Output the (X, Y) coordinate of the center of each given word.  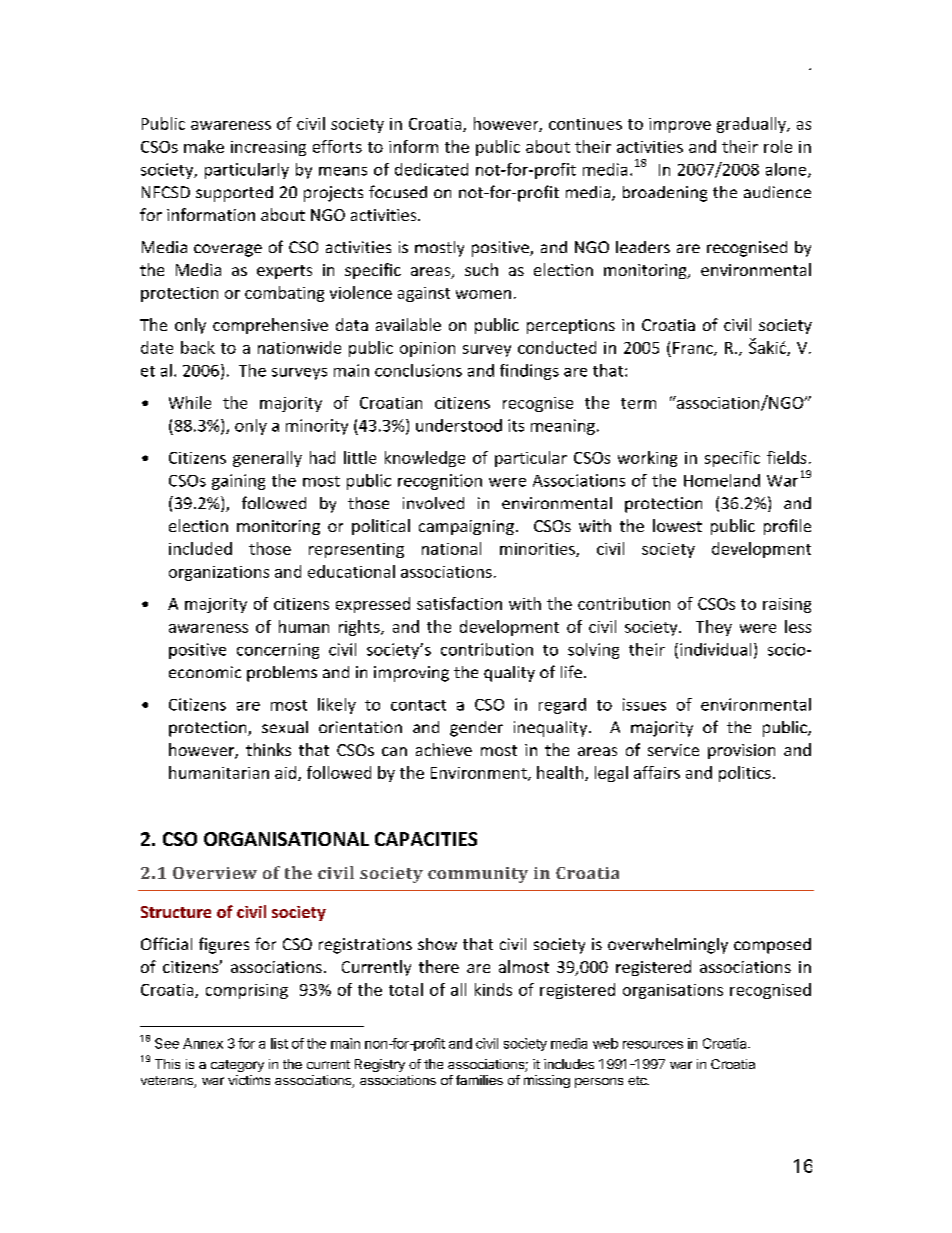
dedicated (431, 169)
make (204, 146)
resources (653, 1045)
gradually (752, 125)
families (479, 1080)
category (237, 1066)
